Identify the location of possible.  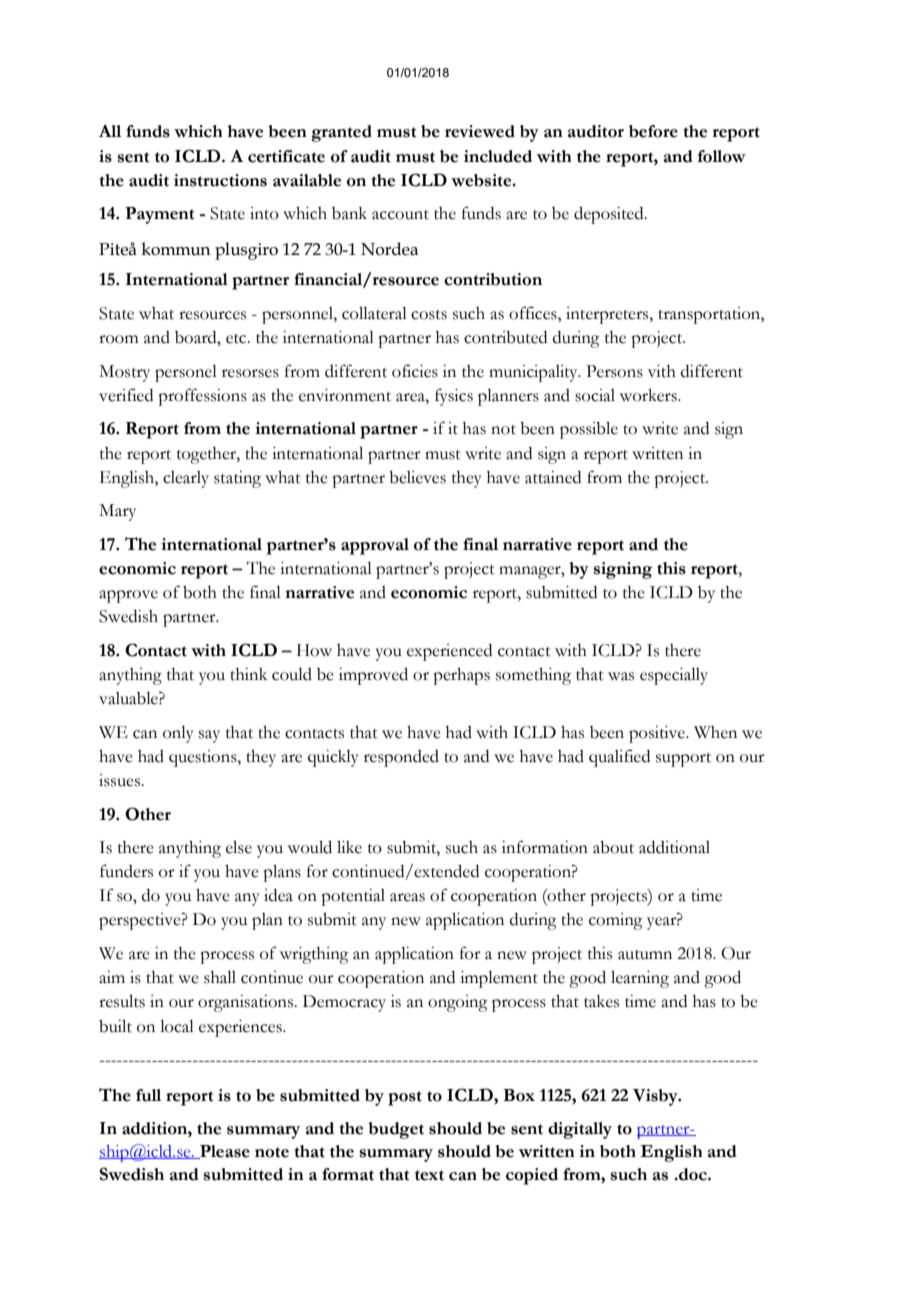
(589, 430).
